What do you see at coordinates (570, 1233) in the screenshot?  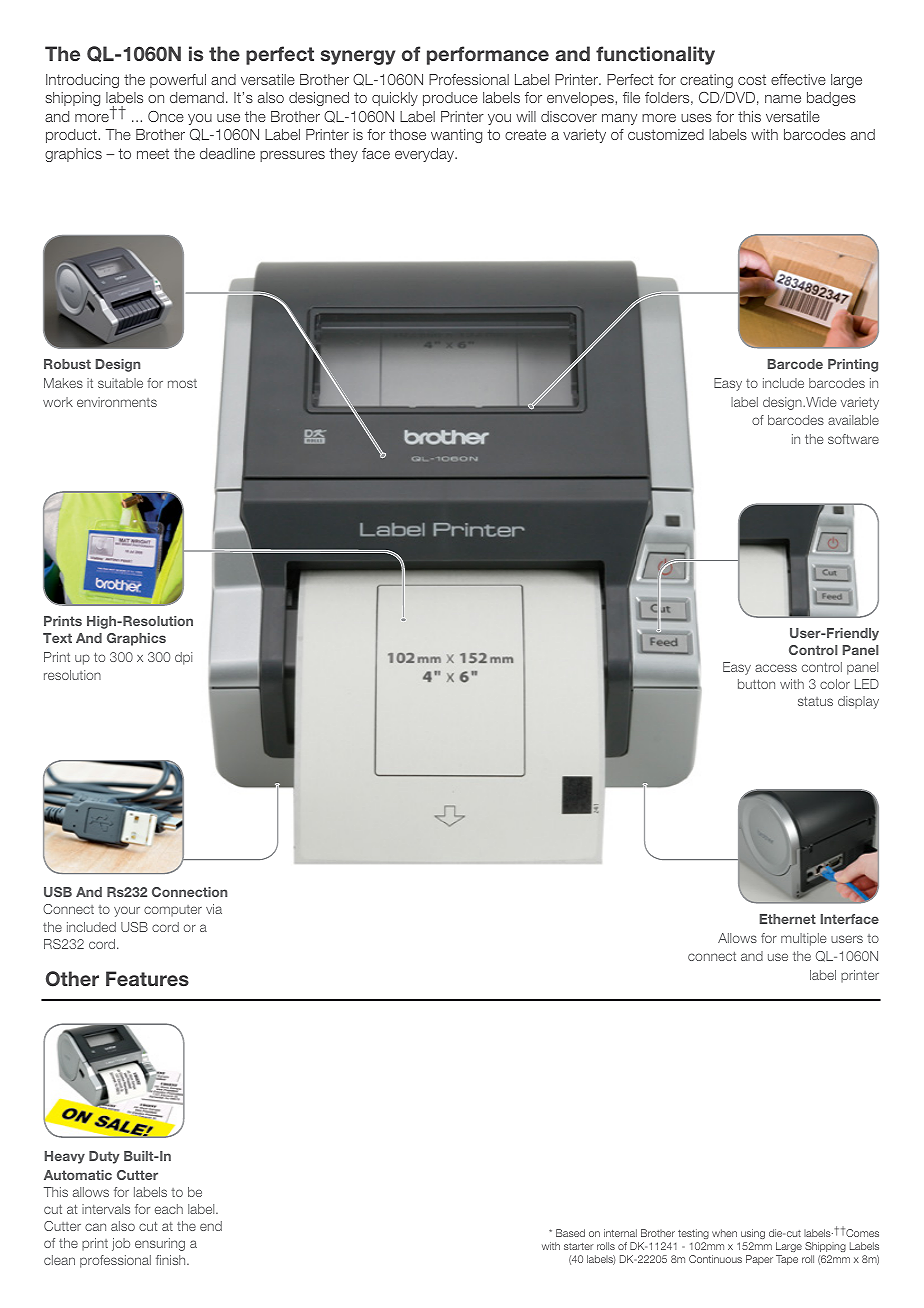 I see `Based` at bounding box center [570, 1233].
